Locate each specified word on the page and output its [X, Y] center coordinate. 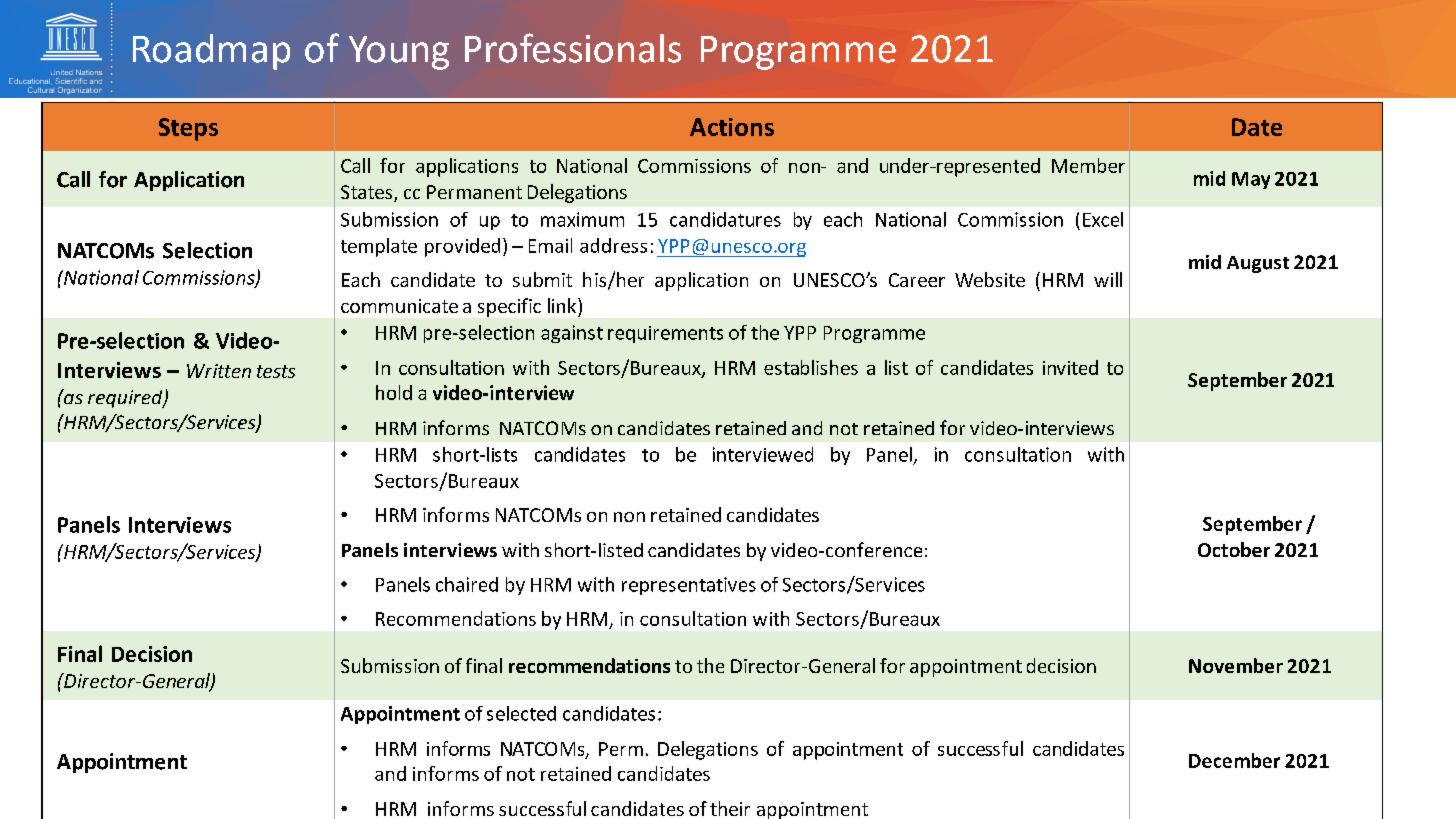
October [1234, 549]
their [730, 808]
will [1108, 279]
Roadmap [211, 52]
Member [1088, 165]
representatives [689, 586]
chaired [467, 584]
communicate [399, 306]
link [563, 305]
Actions [732, 127]
